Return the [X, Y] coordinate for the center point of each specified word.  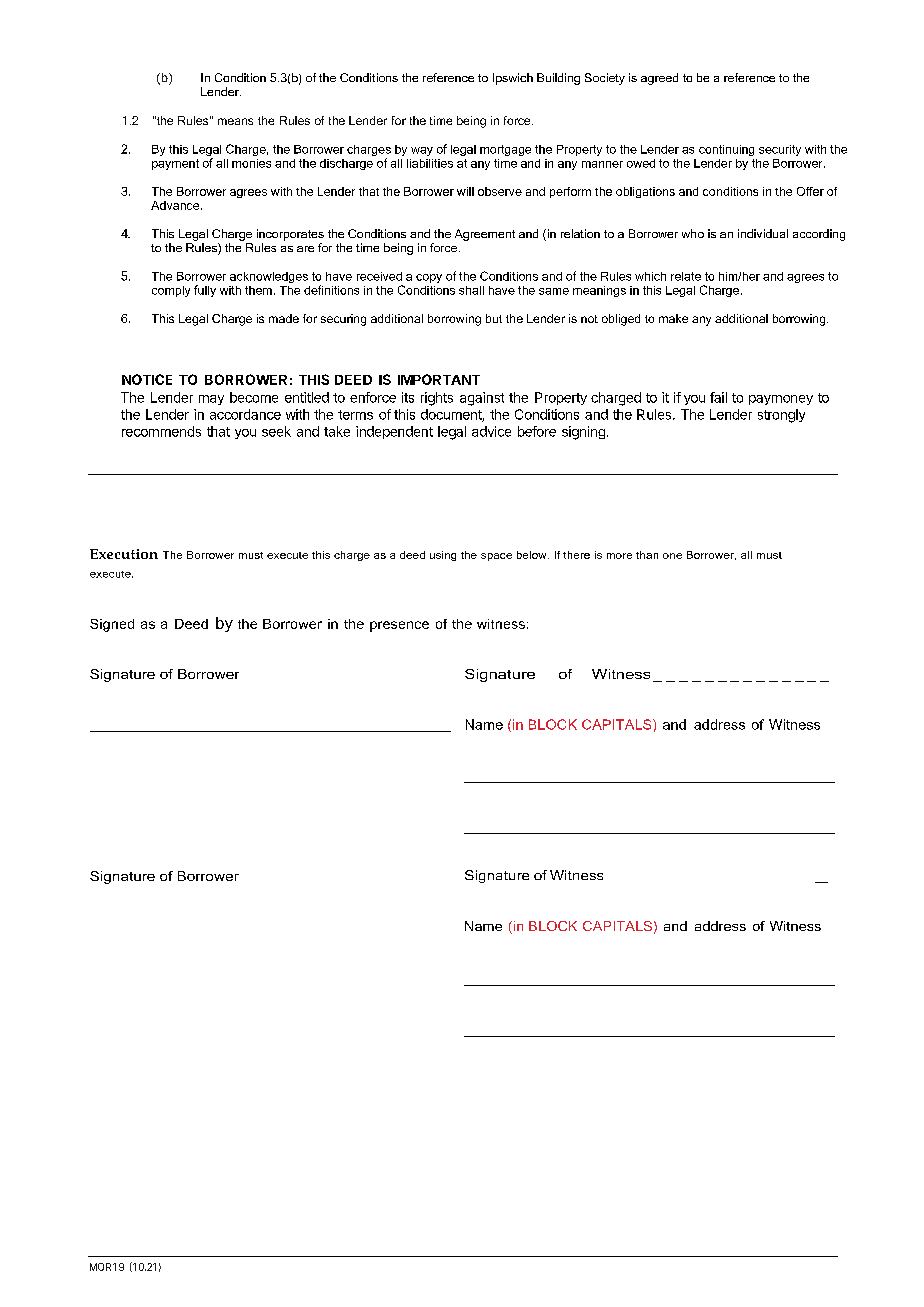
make [673, 318]
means [235, 121]
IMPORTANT [439, 379]
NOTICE [147, 379]
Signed [112, 625]
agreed [659, 79]
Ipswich [513, 79]
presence [399, 626]
